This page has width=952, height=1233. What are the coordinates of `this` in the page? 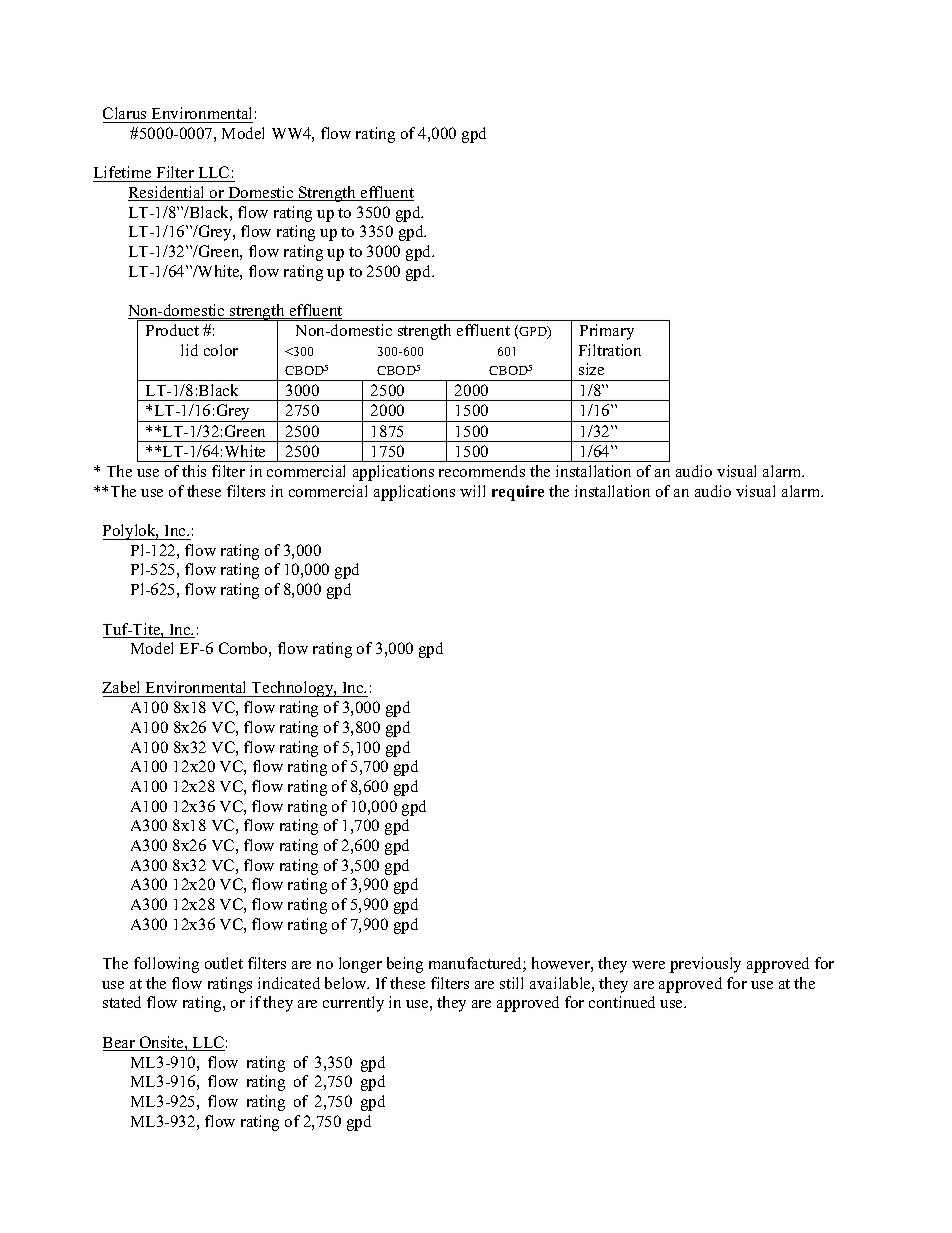 It's located at (194, 471).
